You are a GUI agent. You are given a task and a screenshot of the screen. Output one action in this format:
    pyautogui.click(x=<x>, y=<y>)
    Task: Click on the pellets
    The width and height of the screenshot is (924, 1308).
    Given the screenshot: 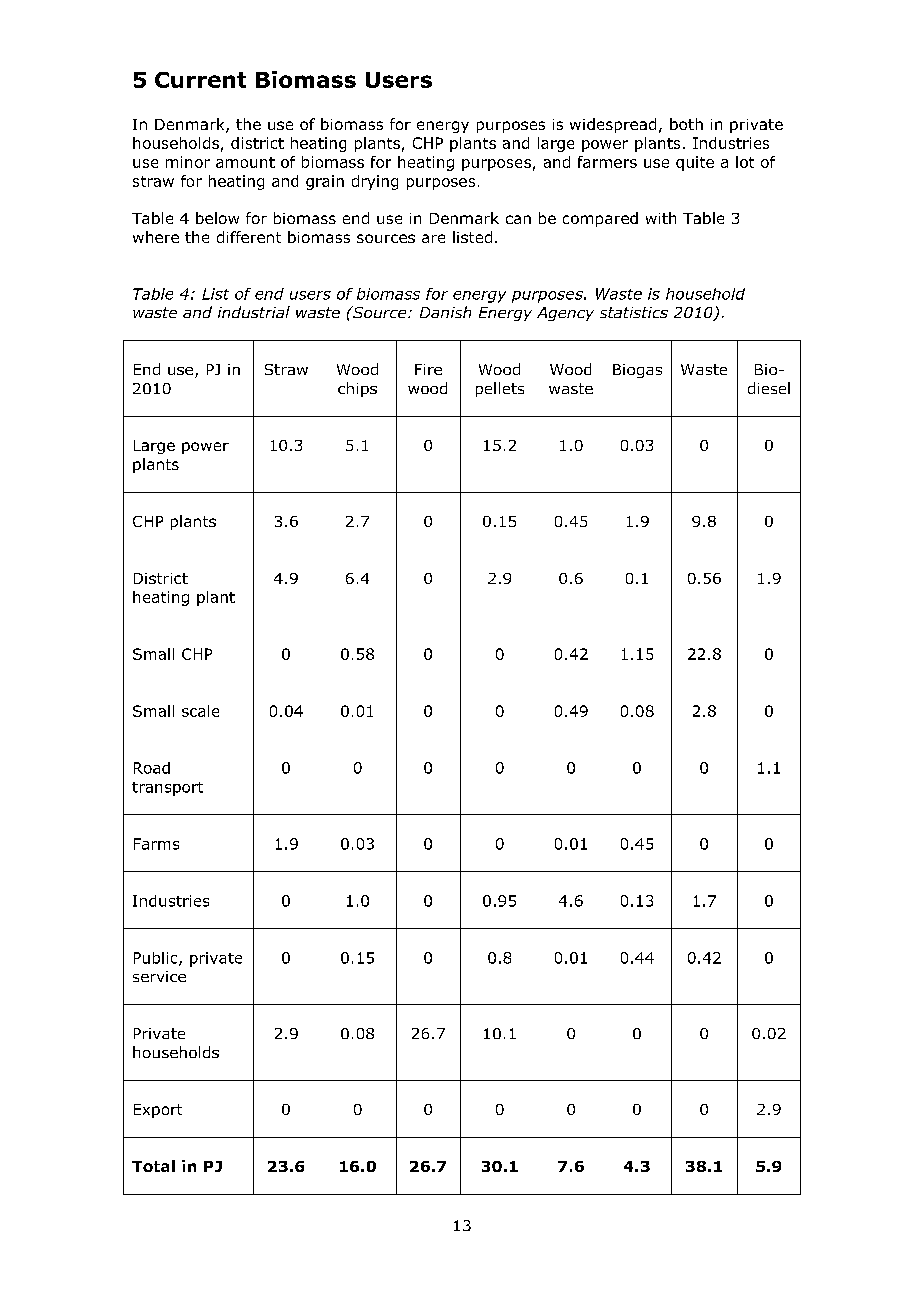 What is the action you would take?
    pyautogui.click(x=500, y=389)
